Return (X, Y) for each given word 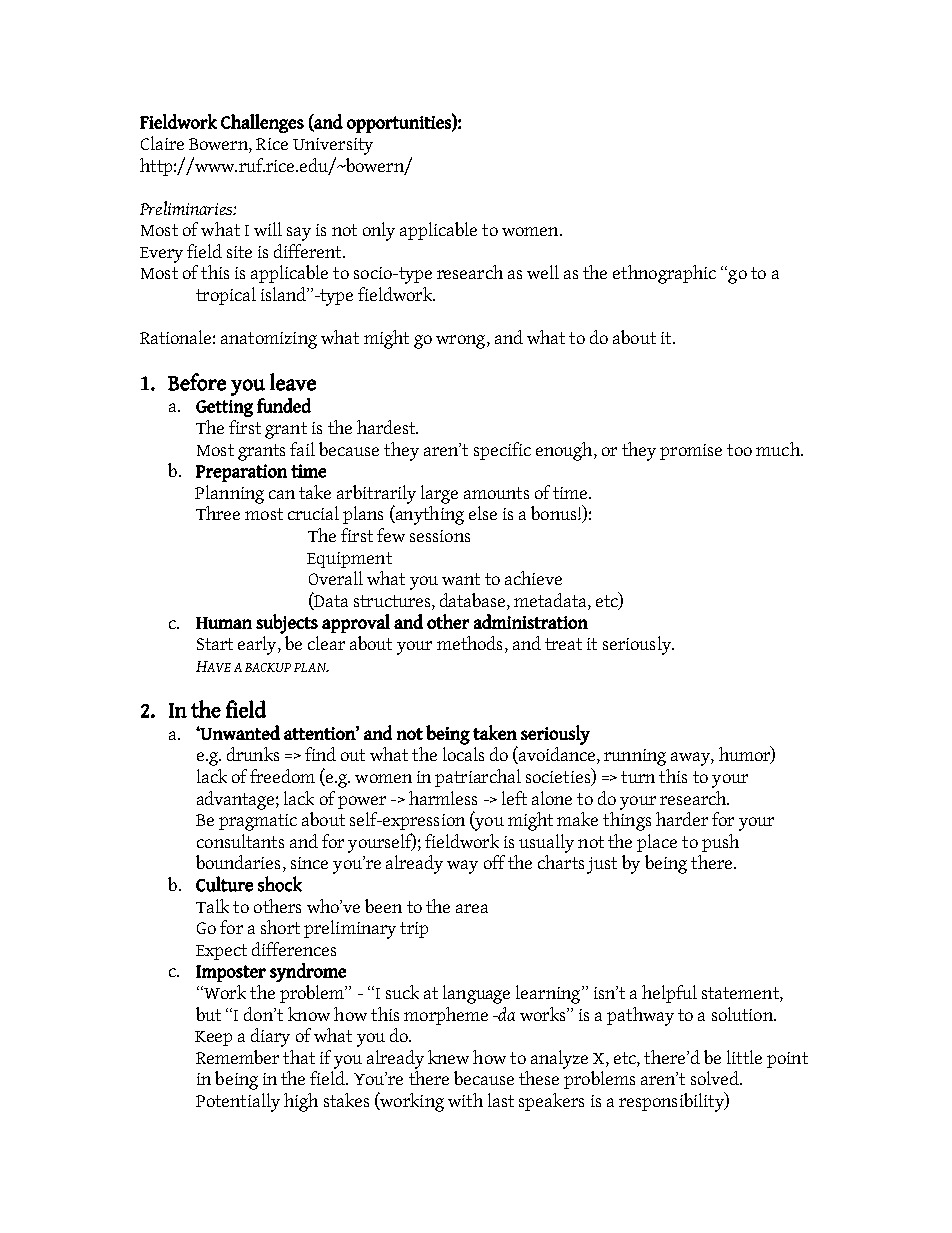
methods (469, 643)
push (720, 843)
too (739, 450)
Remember (237, 1057)
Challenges (262, 123)
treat (563, 644)
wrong (462, 342)
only (379, 231)
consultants (240, 841)
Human (224, 623)
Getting (224, 408)
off (494, 862)
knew (448, 1057)
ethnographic (664, 274)
